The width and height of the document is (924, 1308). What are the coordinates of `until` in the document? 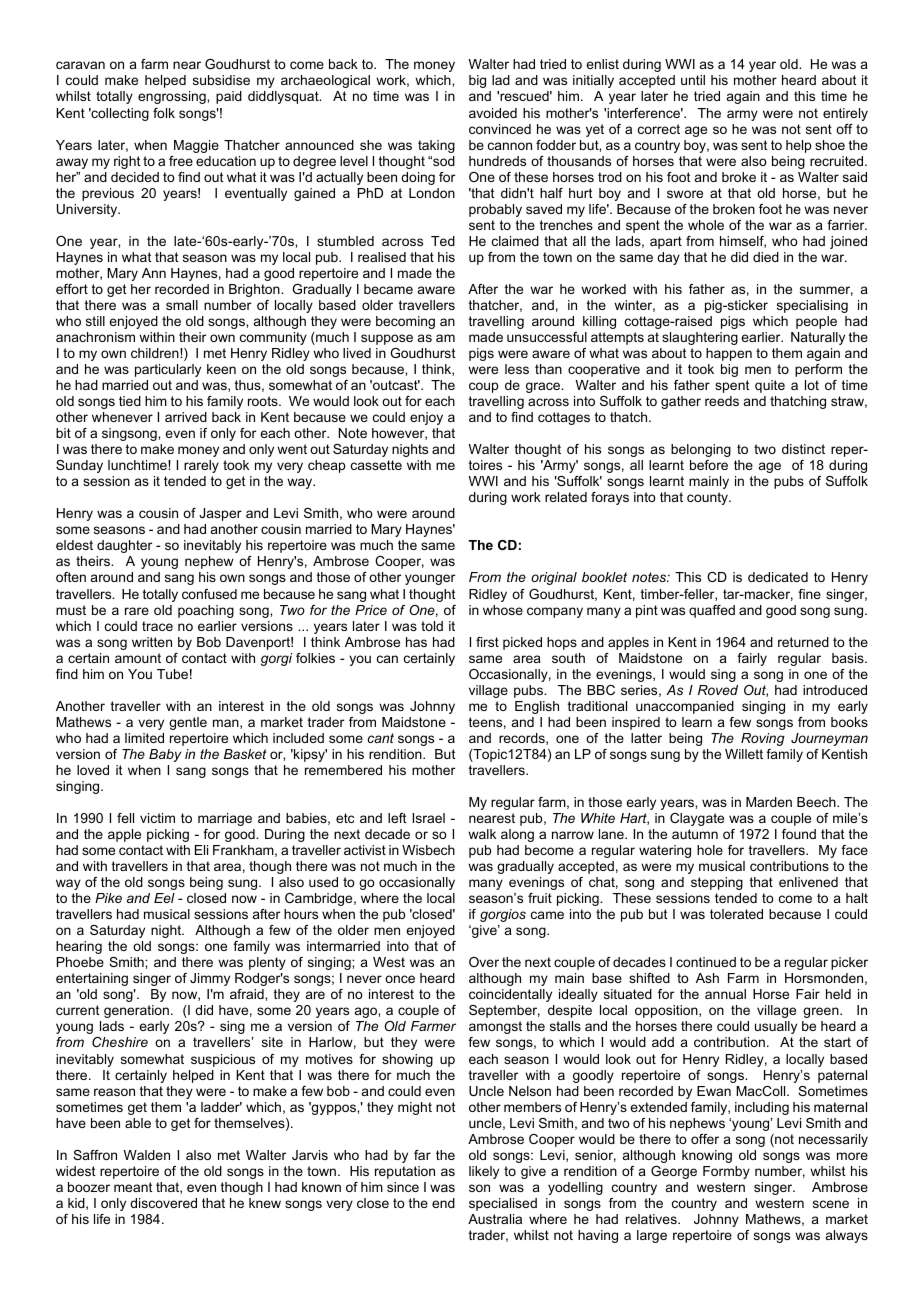 It's located at (693, 80).
